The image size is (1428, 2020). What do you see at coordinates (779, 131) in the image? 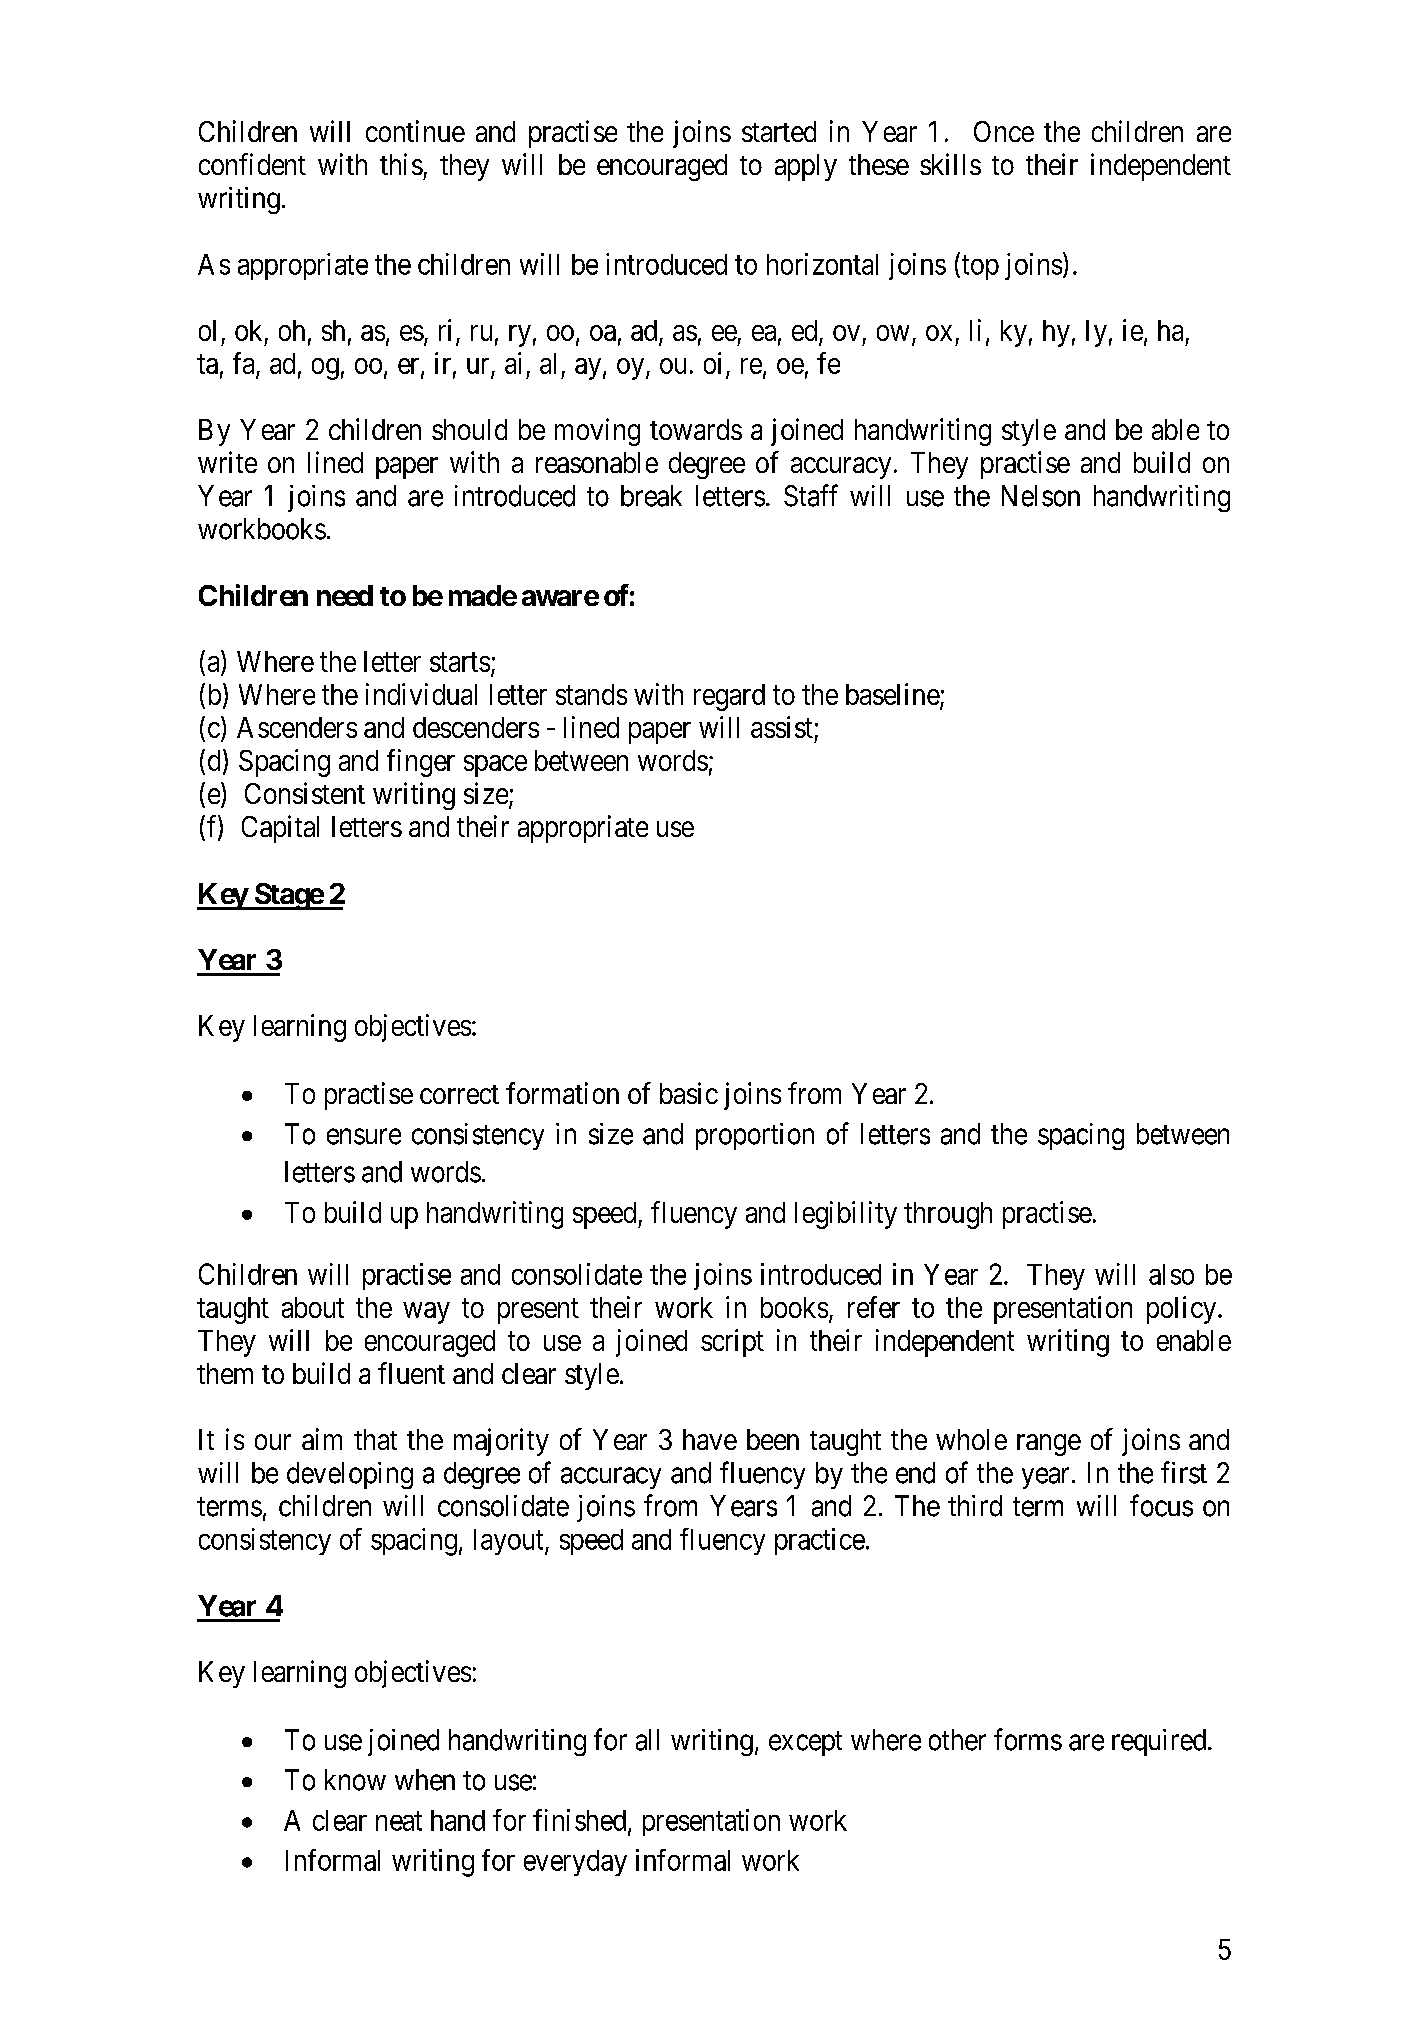
I see `started` at bounding box center [779, 131].
